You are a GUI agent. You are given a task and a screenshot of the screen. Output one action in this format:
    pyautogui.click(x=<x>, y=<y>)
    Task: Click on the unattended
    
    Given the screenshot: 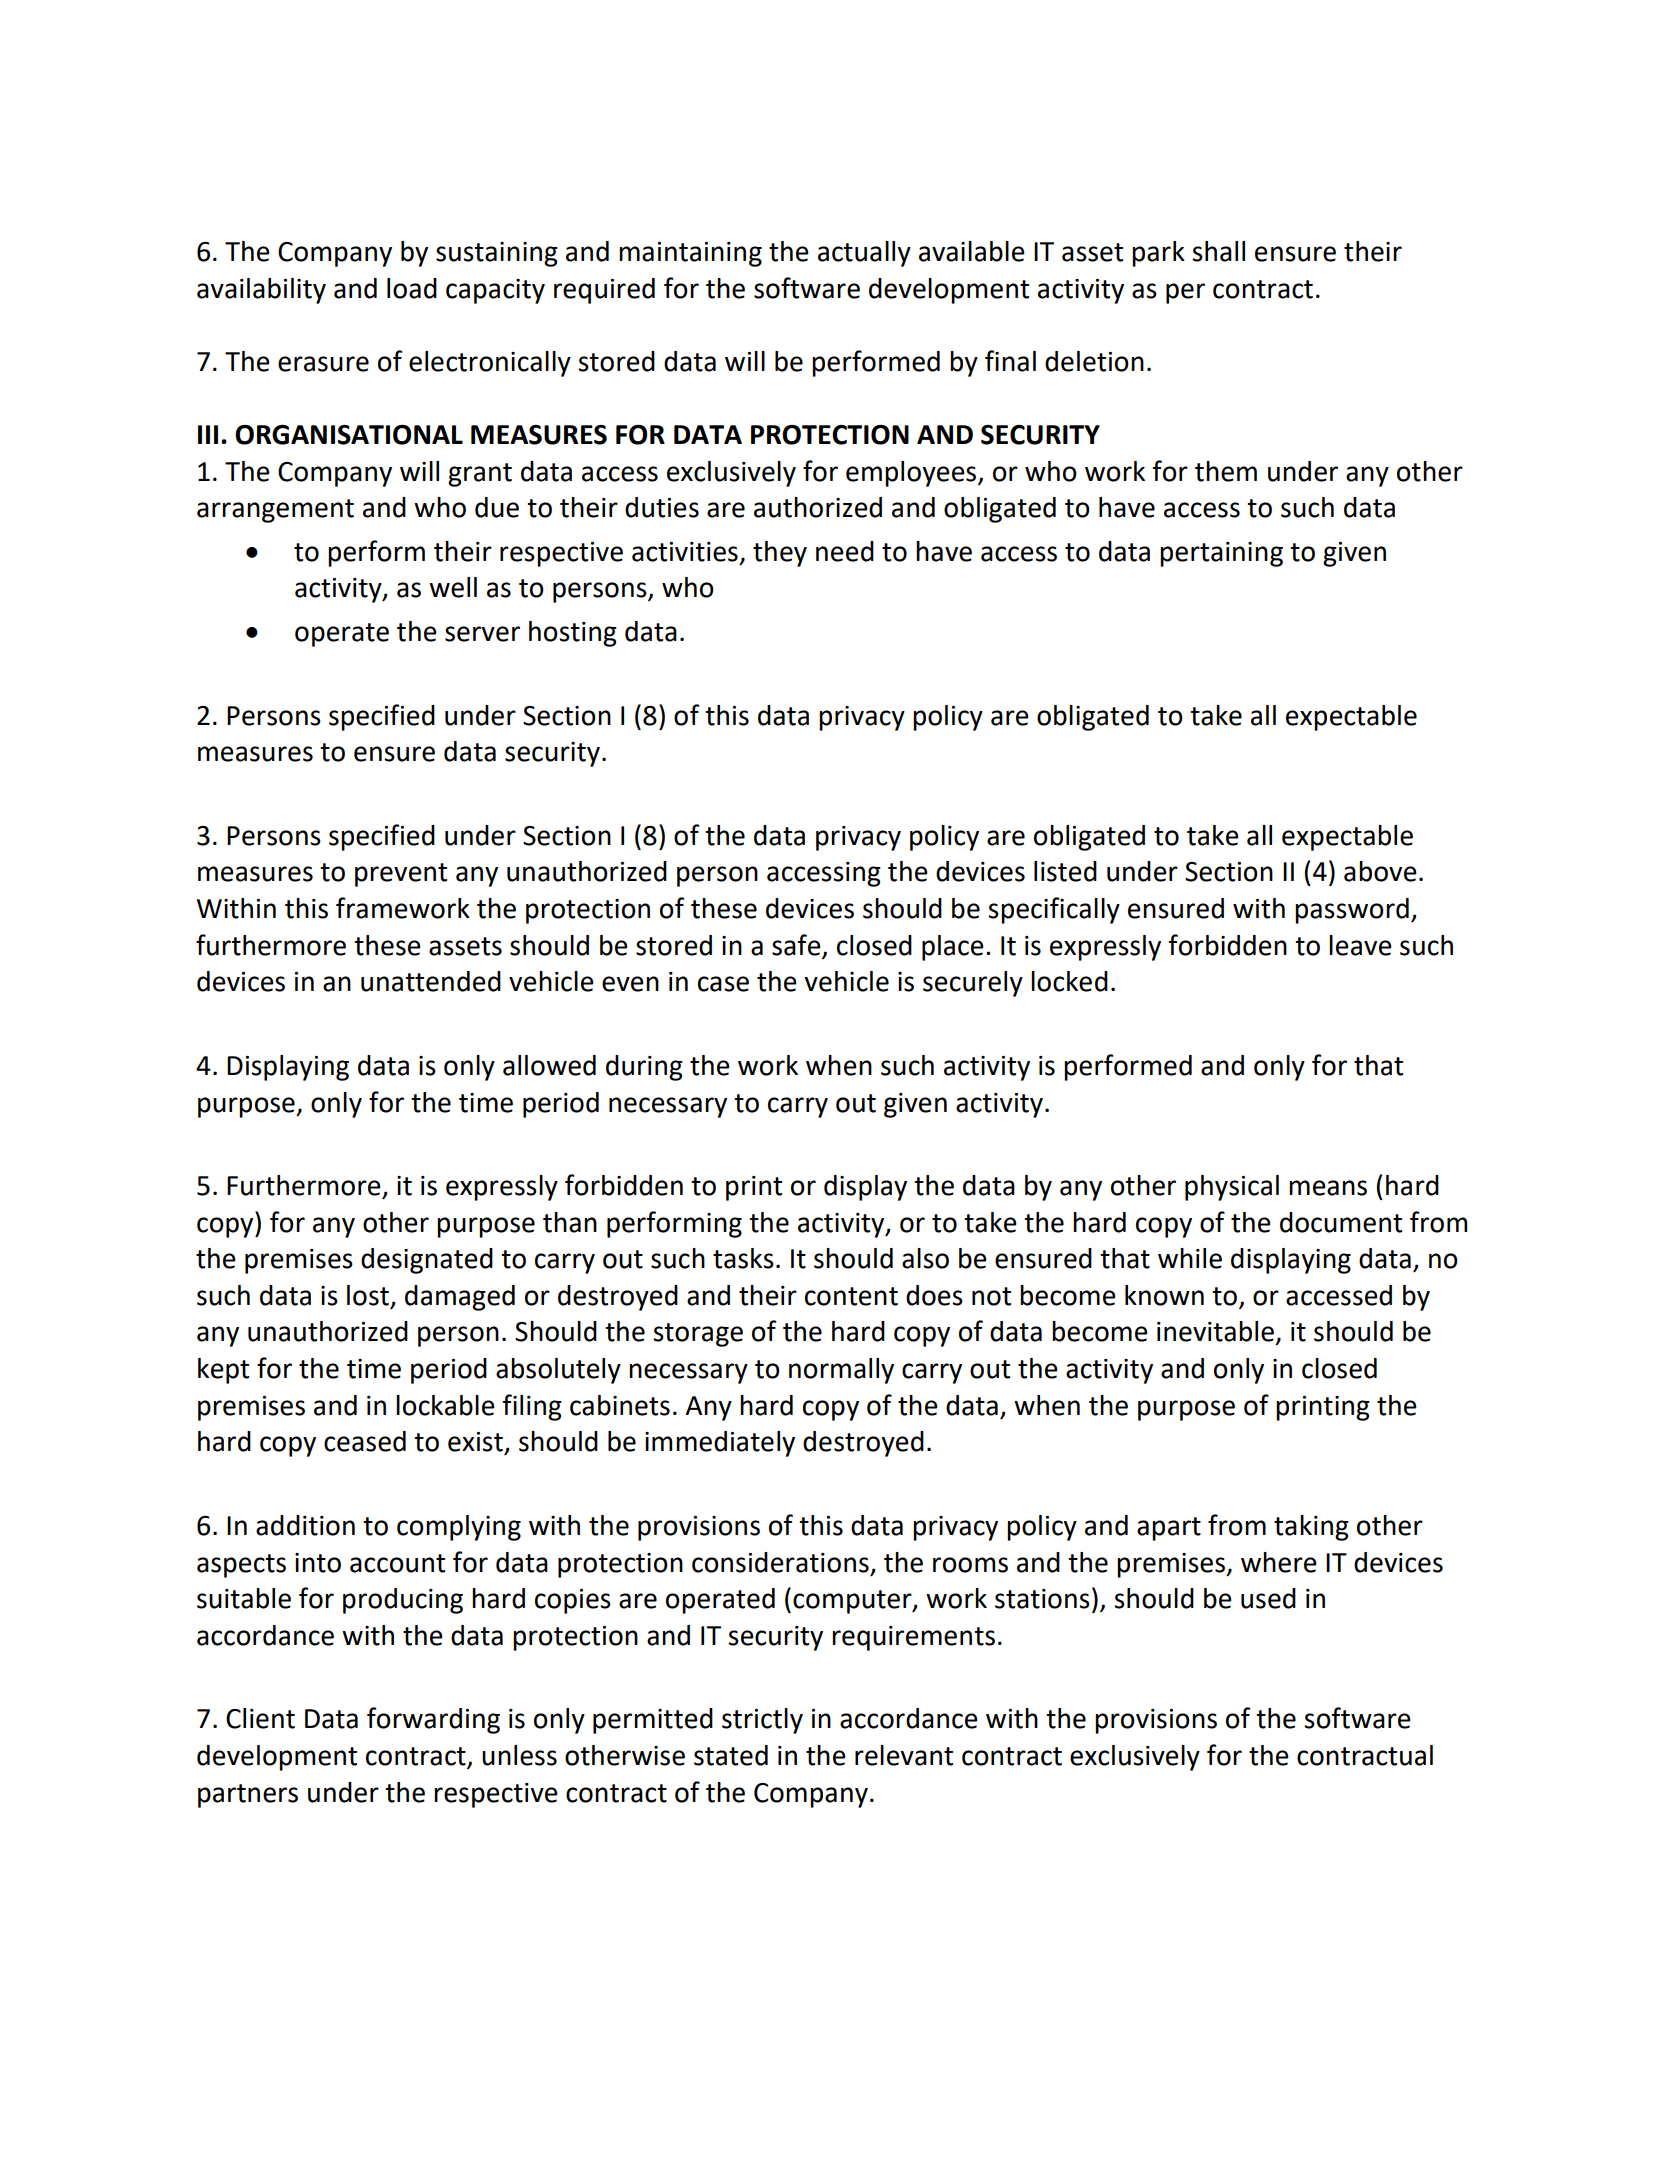 What is the action you would take?
    pyautogui.click(x=431, y=981)
